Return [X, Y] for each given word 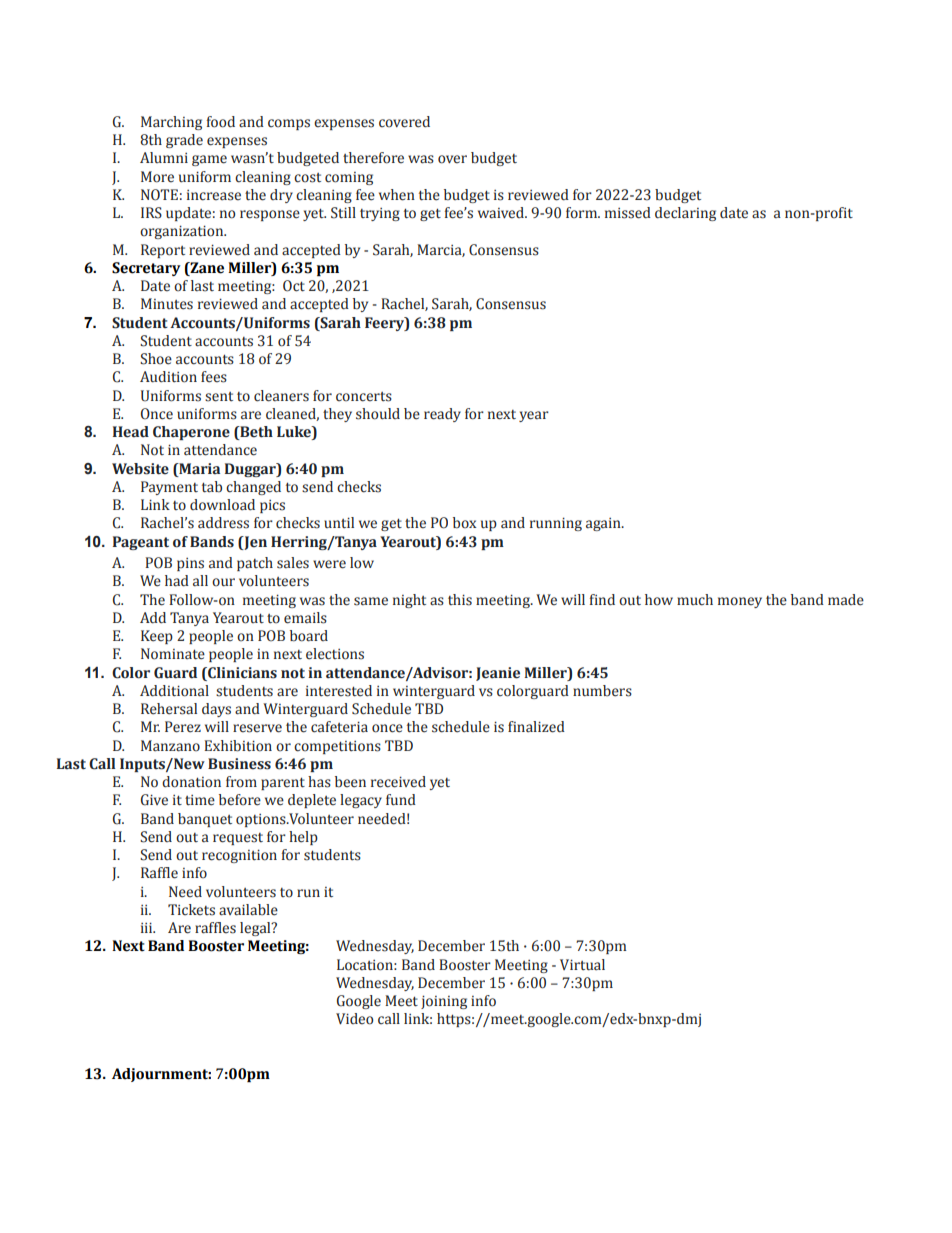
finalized [536, 727]
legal [256, 929]
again [604, 524]
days [216, 710]
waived [502, 213]
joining [444, 1002]
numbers [602, 691]
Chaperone [191, 433]
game [209, 160]
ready [442, 415]
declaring [685, 214]
